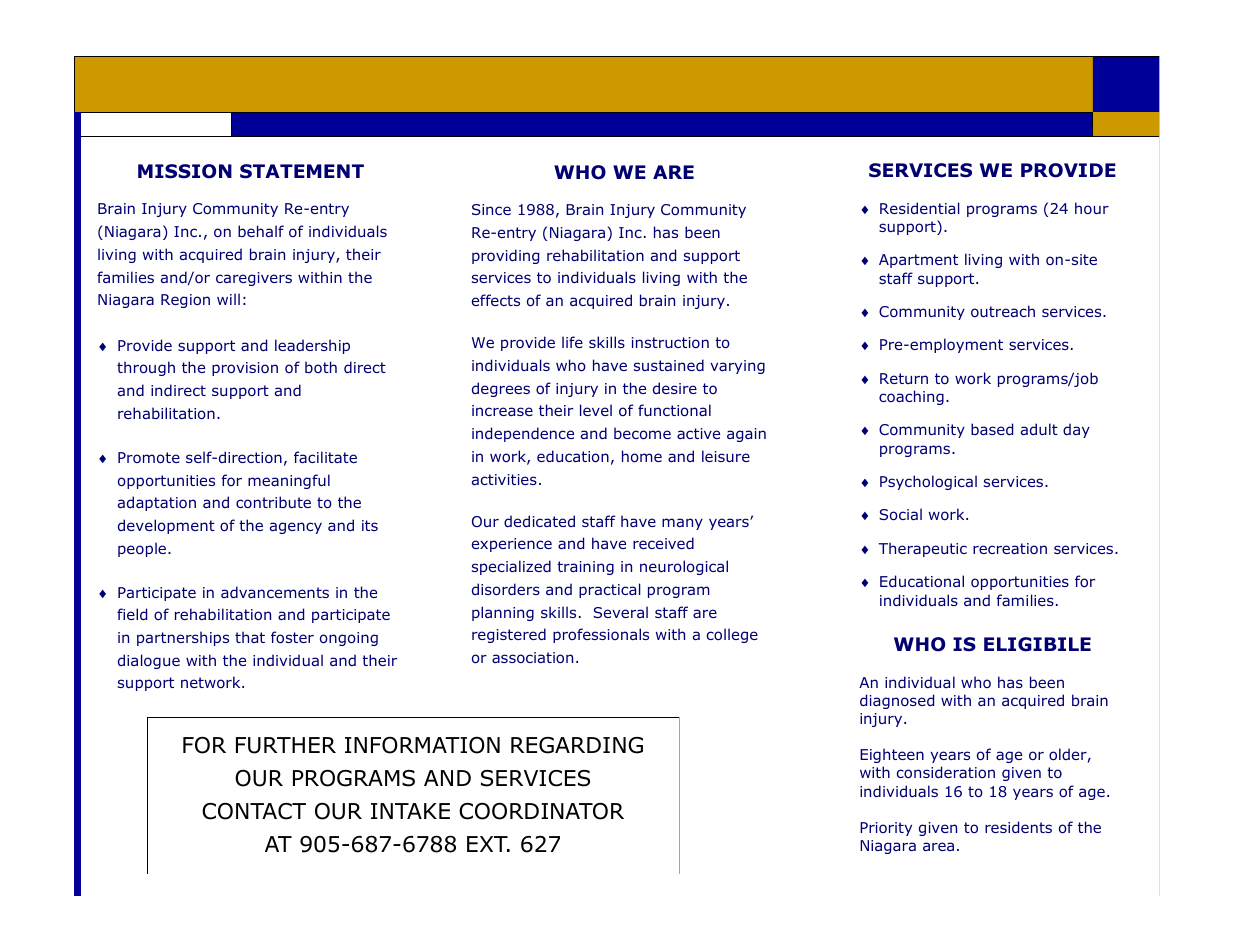  Describe the element at coordinates (254, 811) in the screenshot. I see `CONTACT` at that location.
